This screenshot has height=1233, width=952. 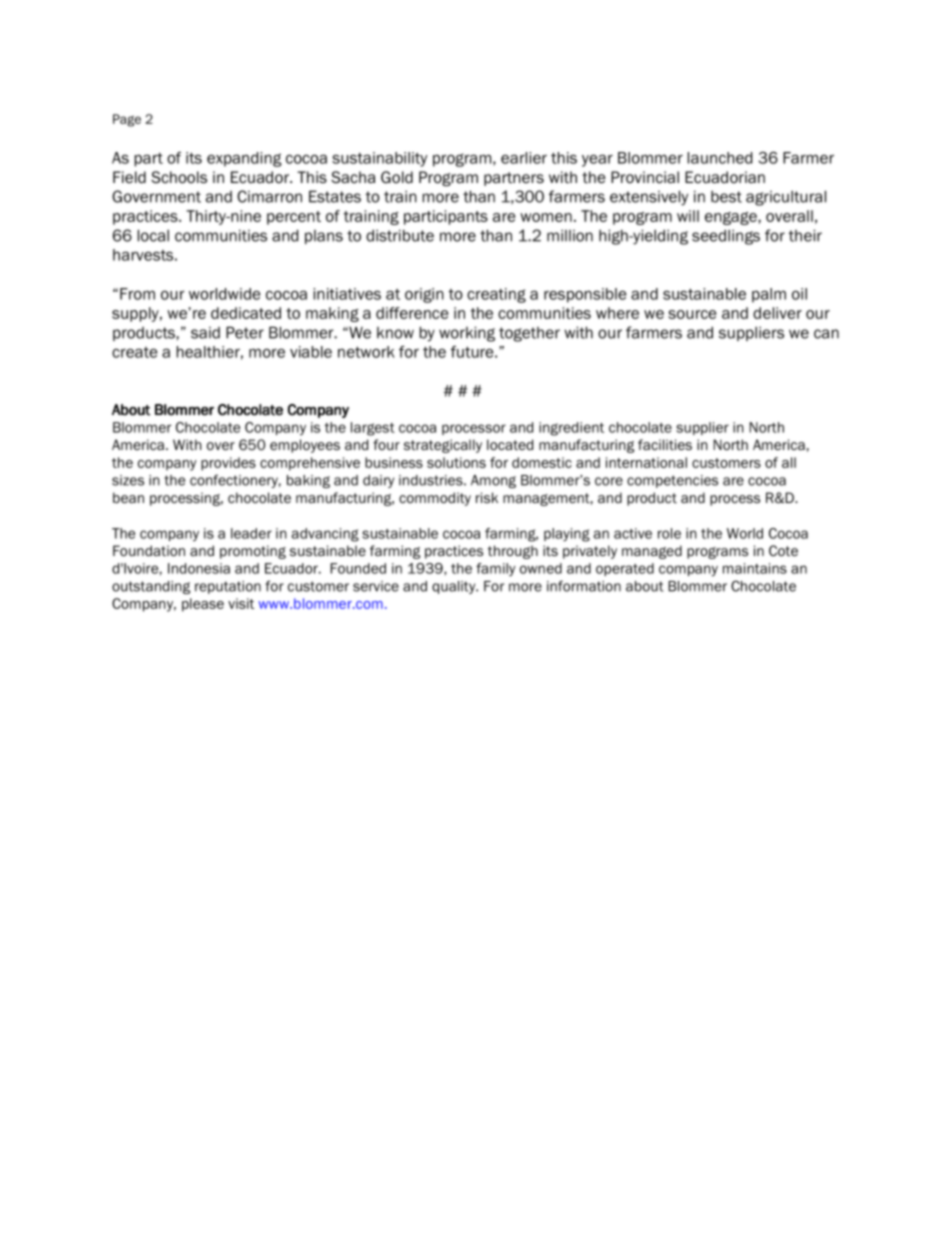 What do you see at coordinates (135, 352) in the screenshot?
I see `create` at bounding box center [135, 352].
